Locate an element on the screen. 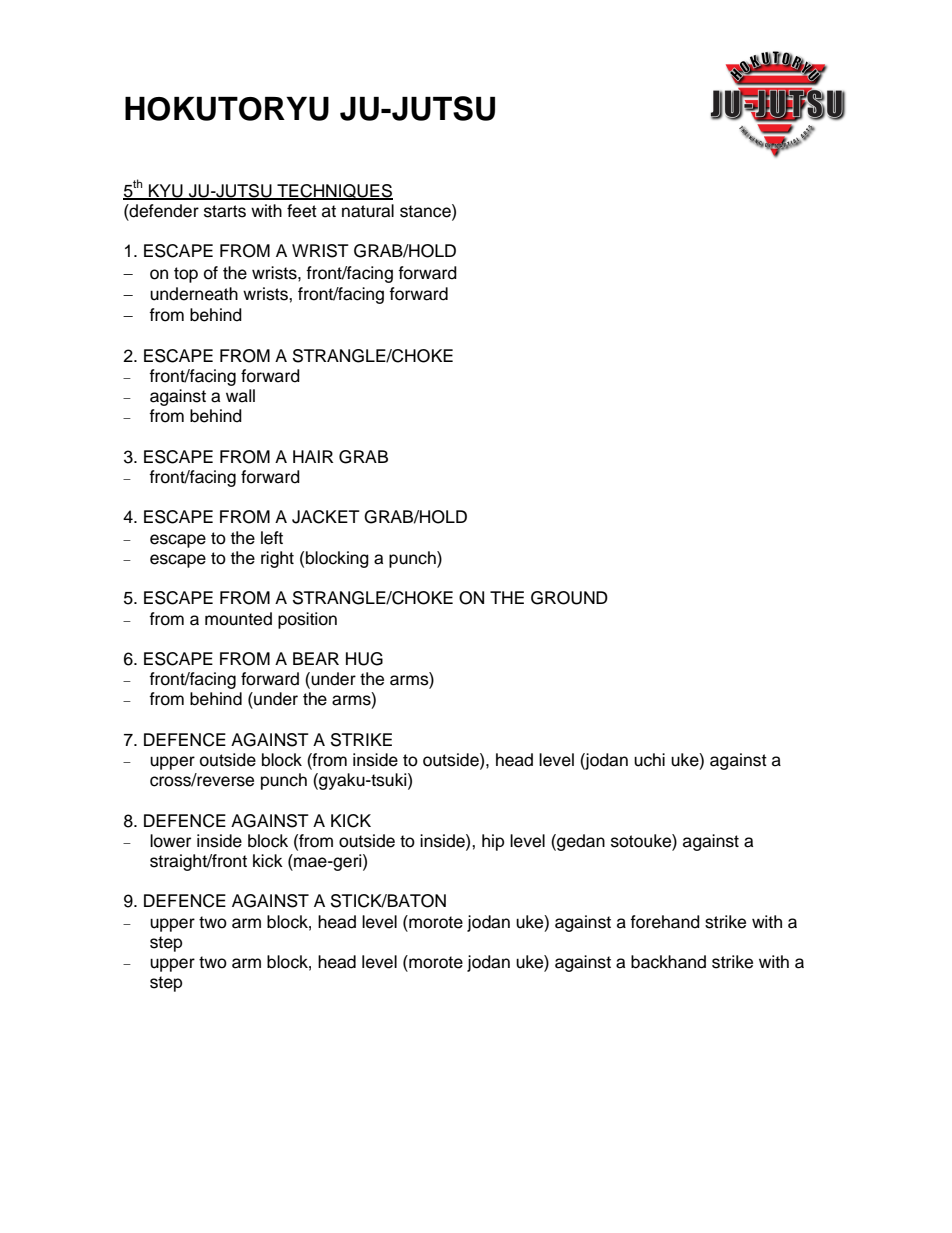 This screenshot has height=1233, width=952. right is located at coordinates (277, 559).
